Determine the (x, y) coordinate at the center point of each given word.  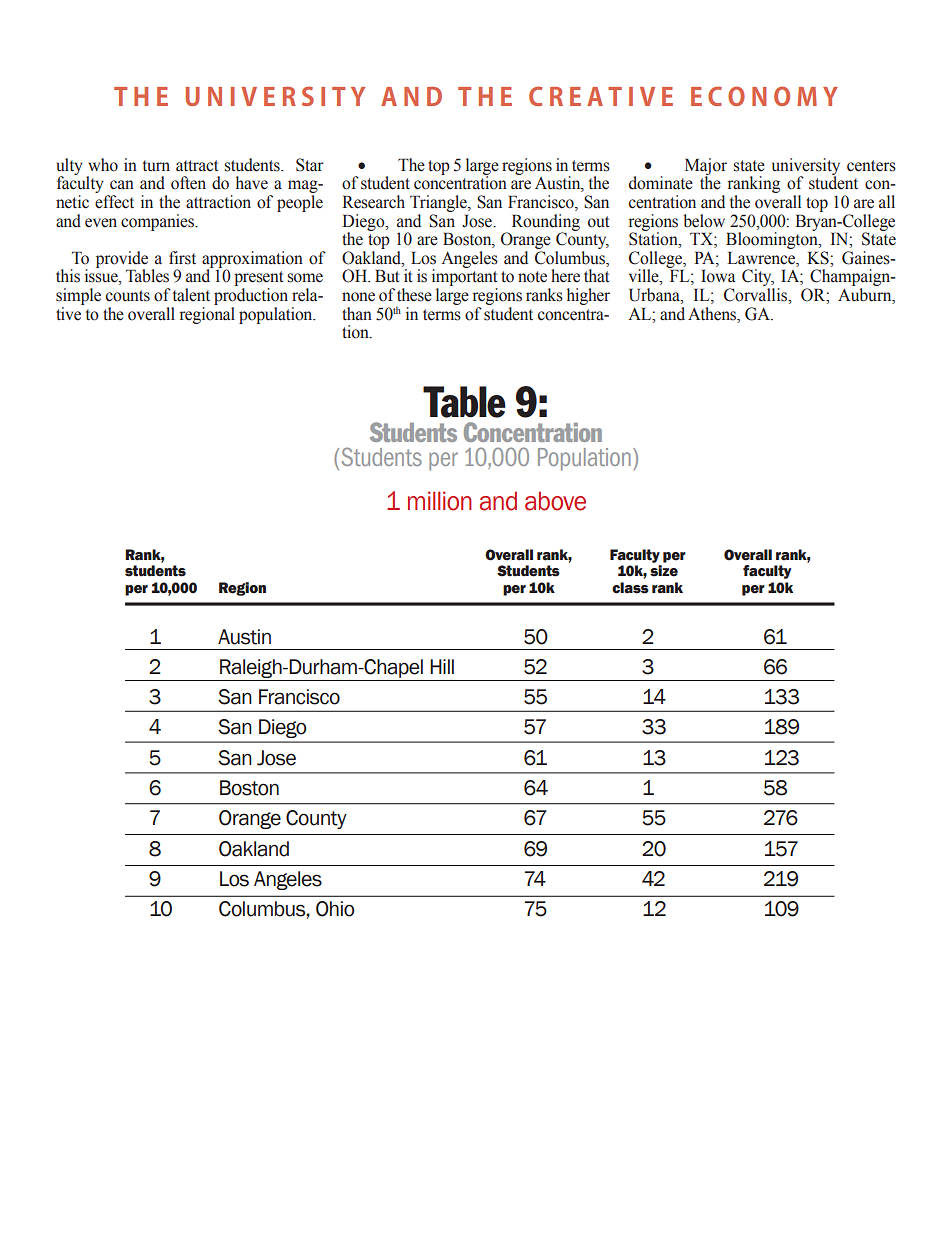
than (357, 313)
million (439, 501)
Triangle (439, 203)
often (188, 183)
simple (78, 296)
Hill (442, 666)
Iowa (718, 276)
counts (128, 296)
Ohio (335, 909)
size (664, 571)
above (555, 501)
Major (706, 167)
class (630, 588)
